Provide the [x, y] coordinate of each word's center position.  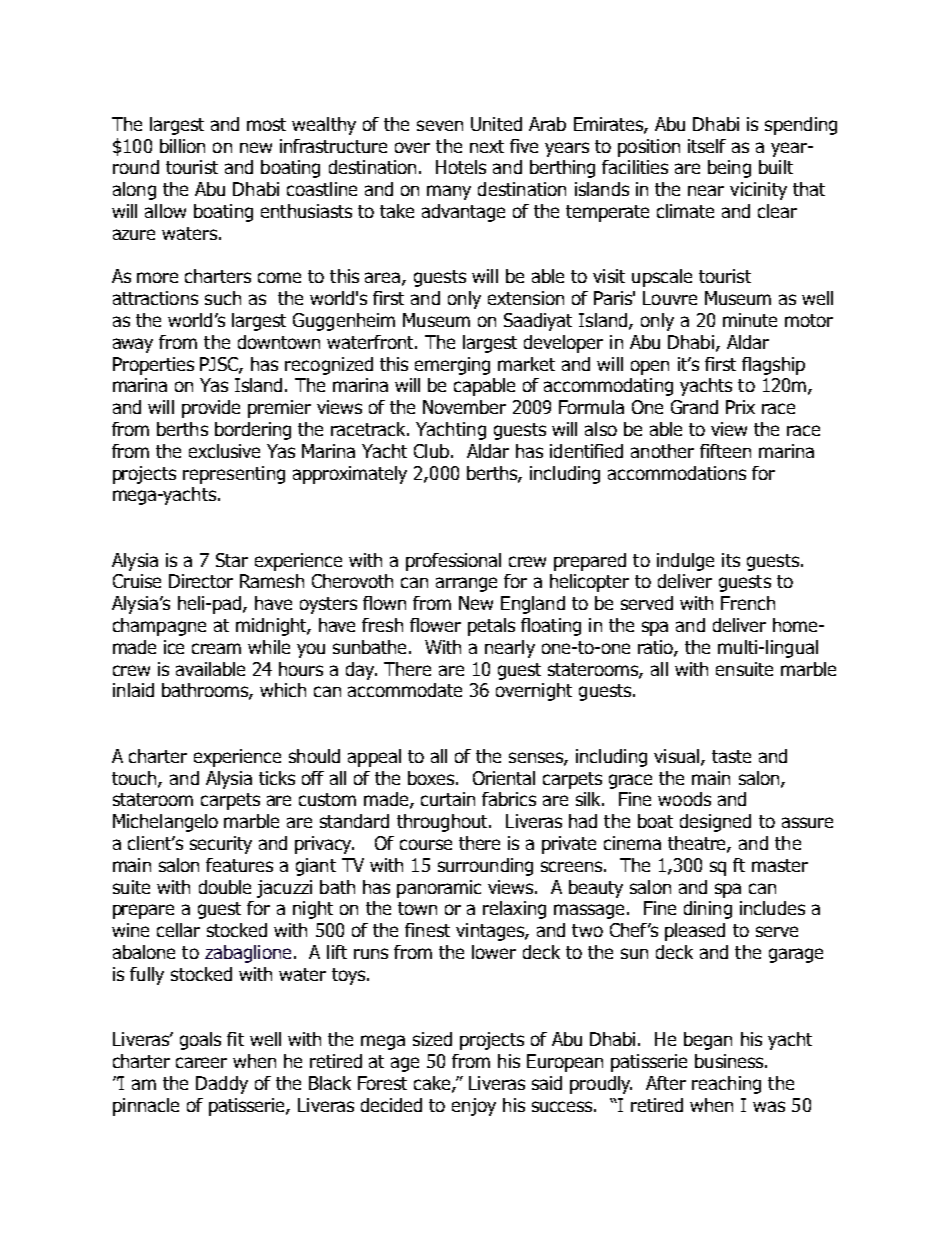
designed [715, 823]
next [487, 146]
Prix [740, 407]
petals [491, 627]
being [729, 169]
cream [216, 648]
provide [211, 409]
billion [182, 146]
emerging [452, 366]
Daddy [222, 1085]
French [748, 603]
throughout [443, 823]
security [221, 845]
